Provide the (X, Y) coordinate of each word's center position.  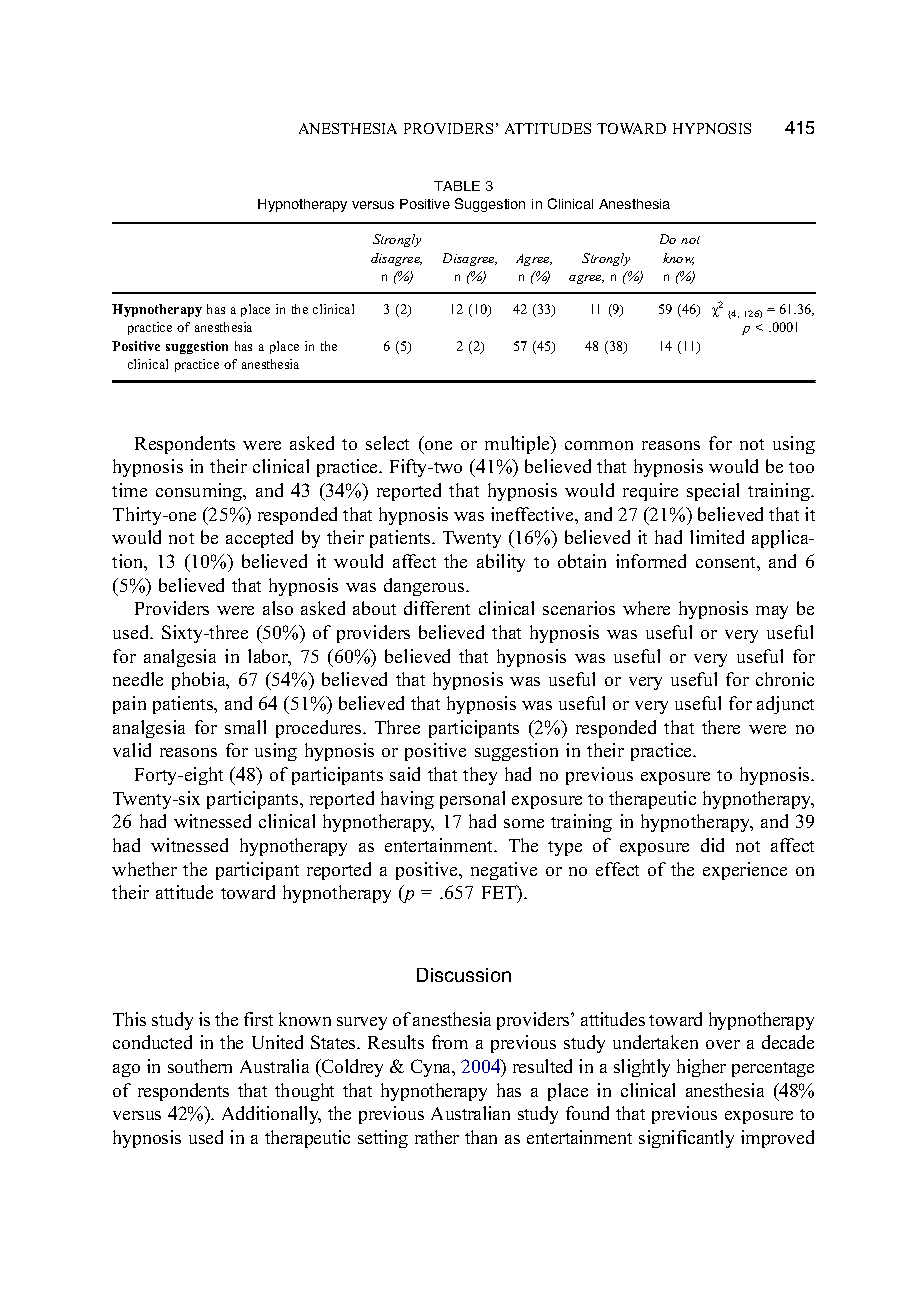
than (481, 1137)
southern (200, 1066)
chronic (785, 679)
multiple (519, 445)
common (599, 445)
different (437, 608)
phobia (200, 681)
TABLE (457, 186)
